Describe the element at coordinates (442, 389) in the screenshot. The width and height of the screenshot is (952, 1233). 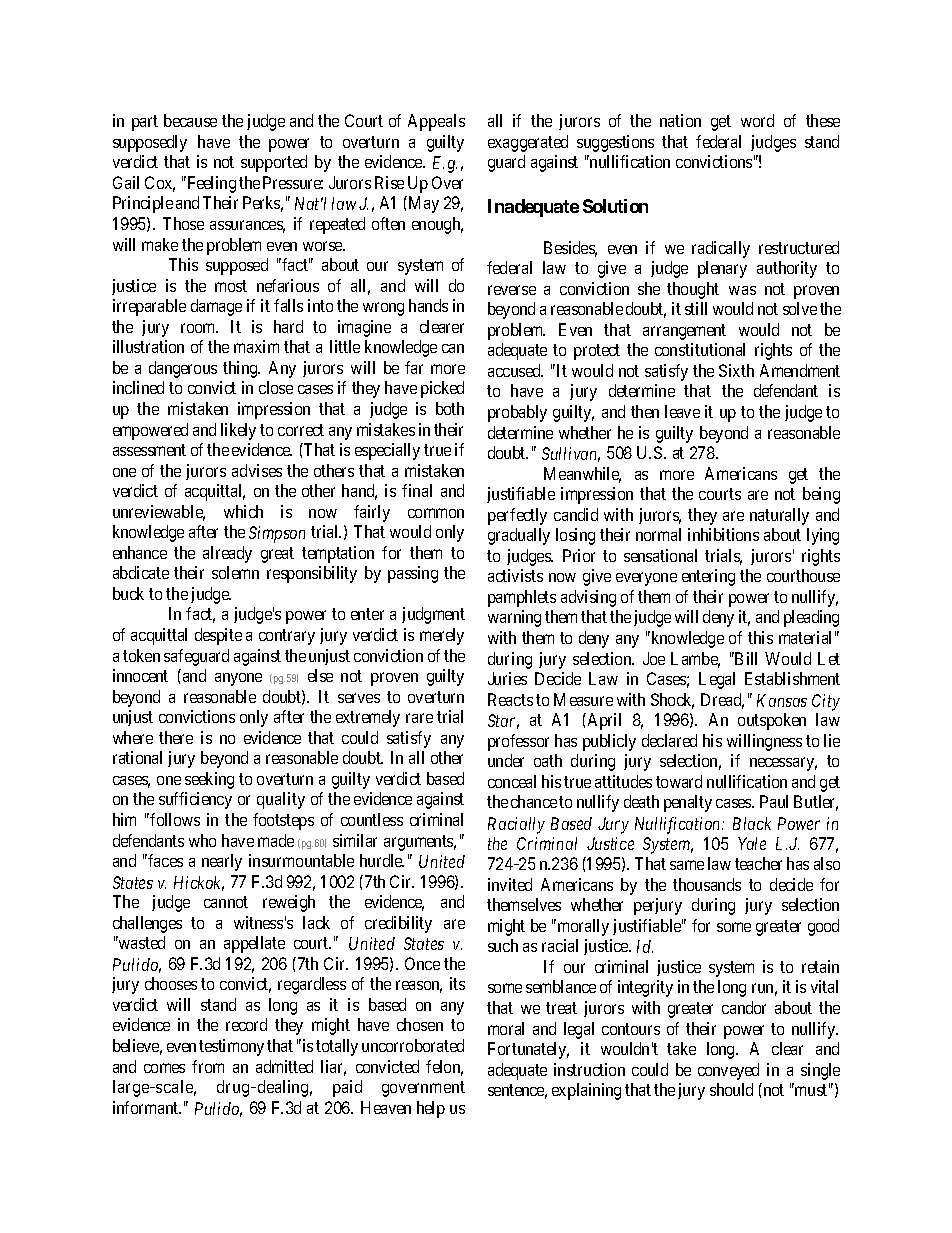
I see `picked` at that location.
